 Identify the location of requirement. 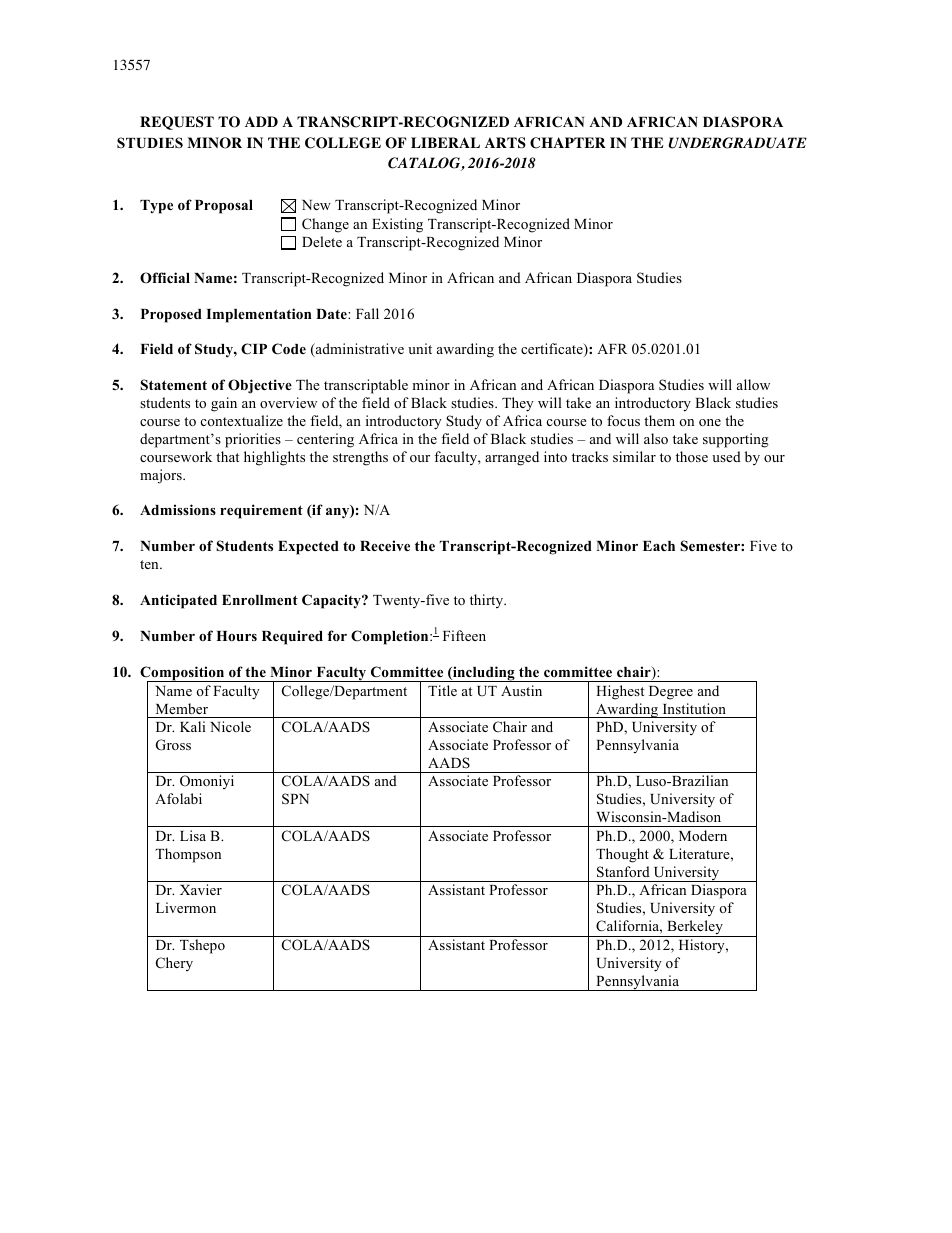
(261, 511).
